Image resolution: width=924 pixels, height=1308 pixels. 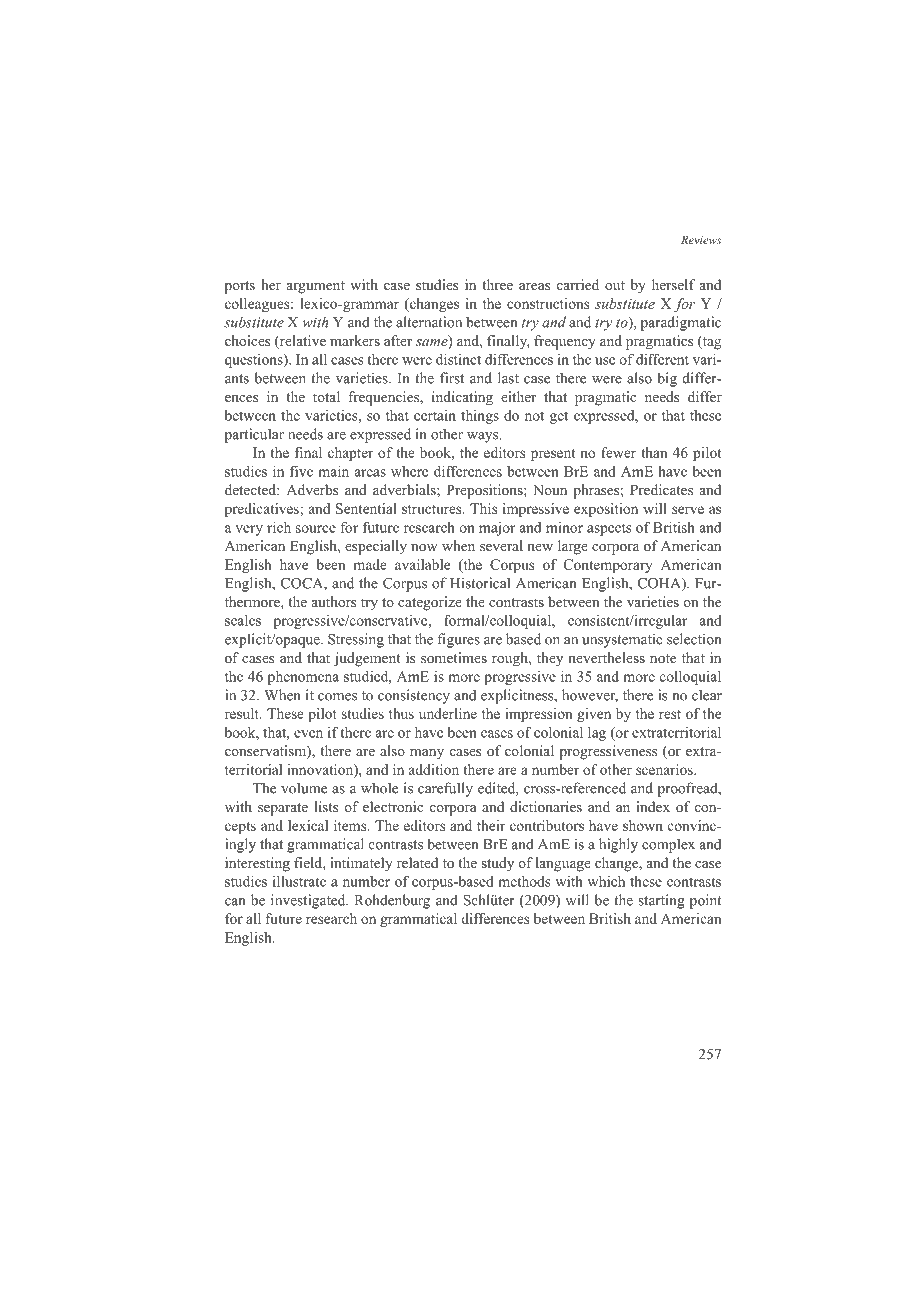 What do you see at coordinates (673, 284) in the screenshot?
I see `herself` at bounding box center [673, 284].
